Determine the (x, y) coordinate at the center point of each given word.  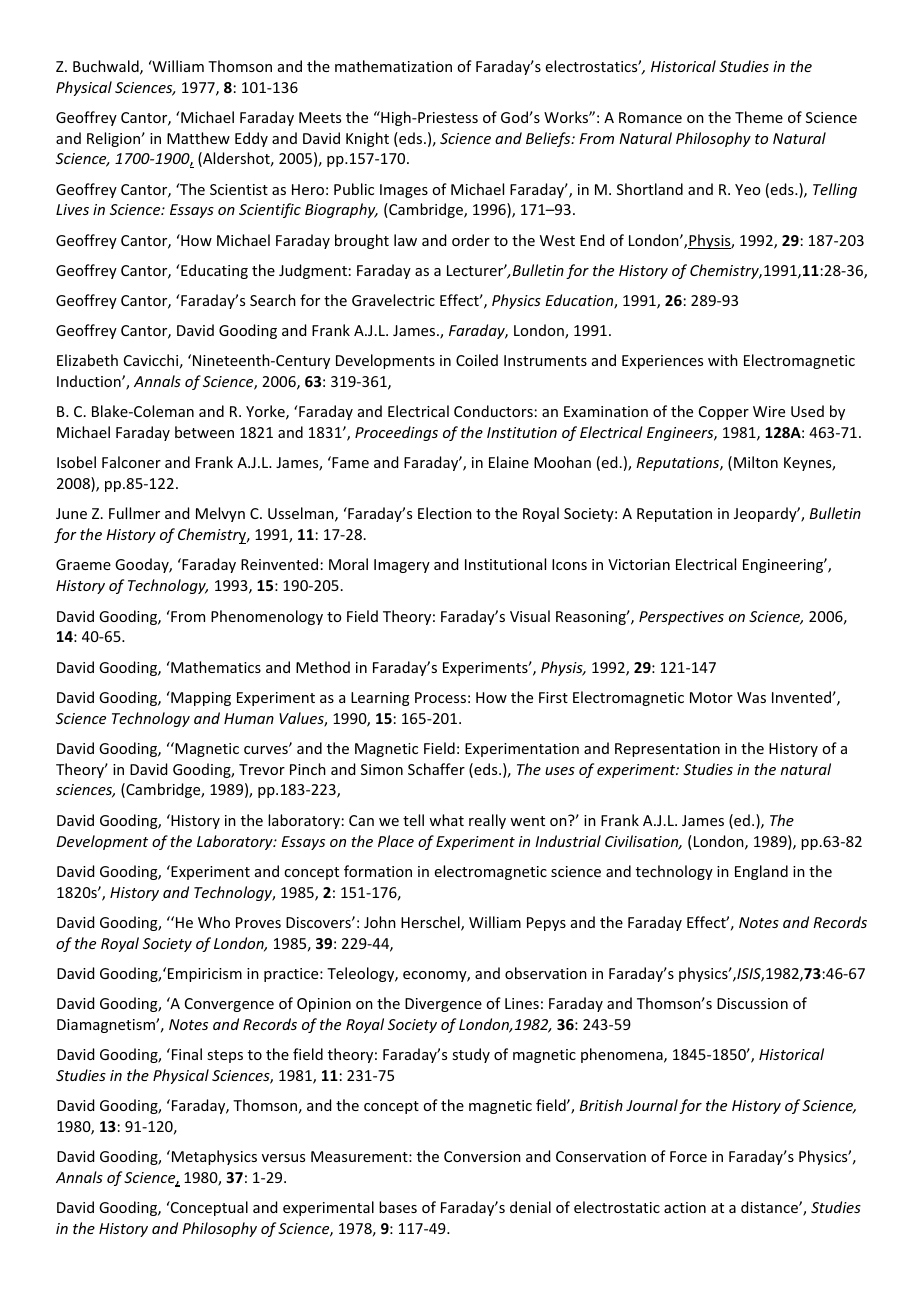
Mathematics (215, 667)
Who (214, 922)
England (761, 872)
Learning (380, 699)
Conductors (493, 411)
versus (283, 1158)
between (204, 432)
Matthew (198, 138)
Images (404, 191)
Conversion (482, 1156)
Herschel (431, 923)
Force (688, 1156)
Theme (759, 117)
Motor (711, 697)
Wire (769, 411)
